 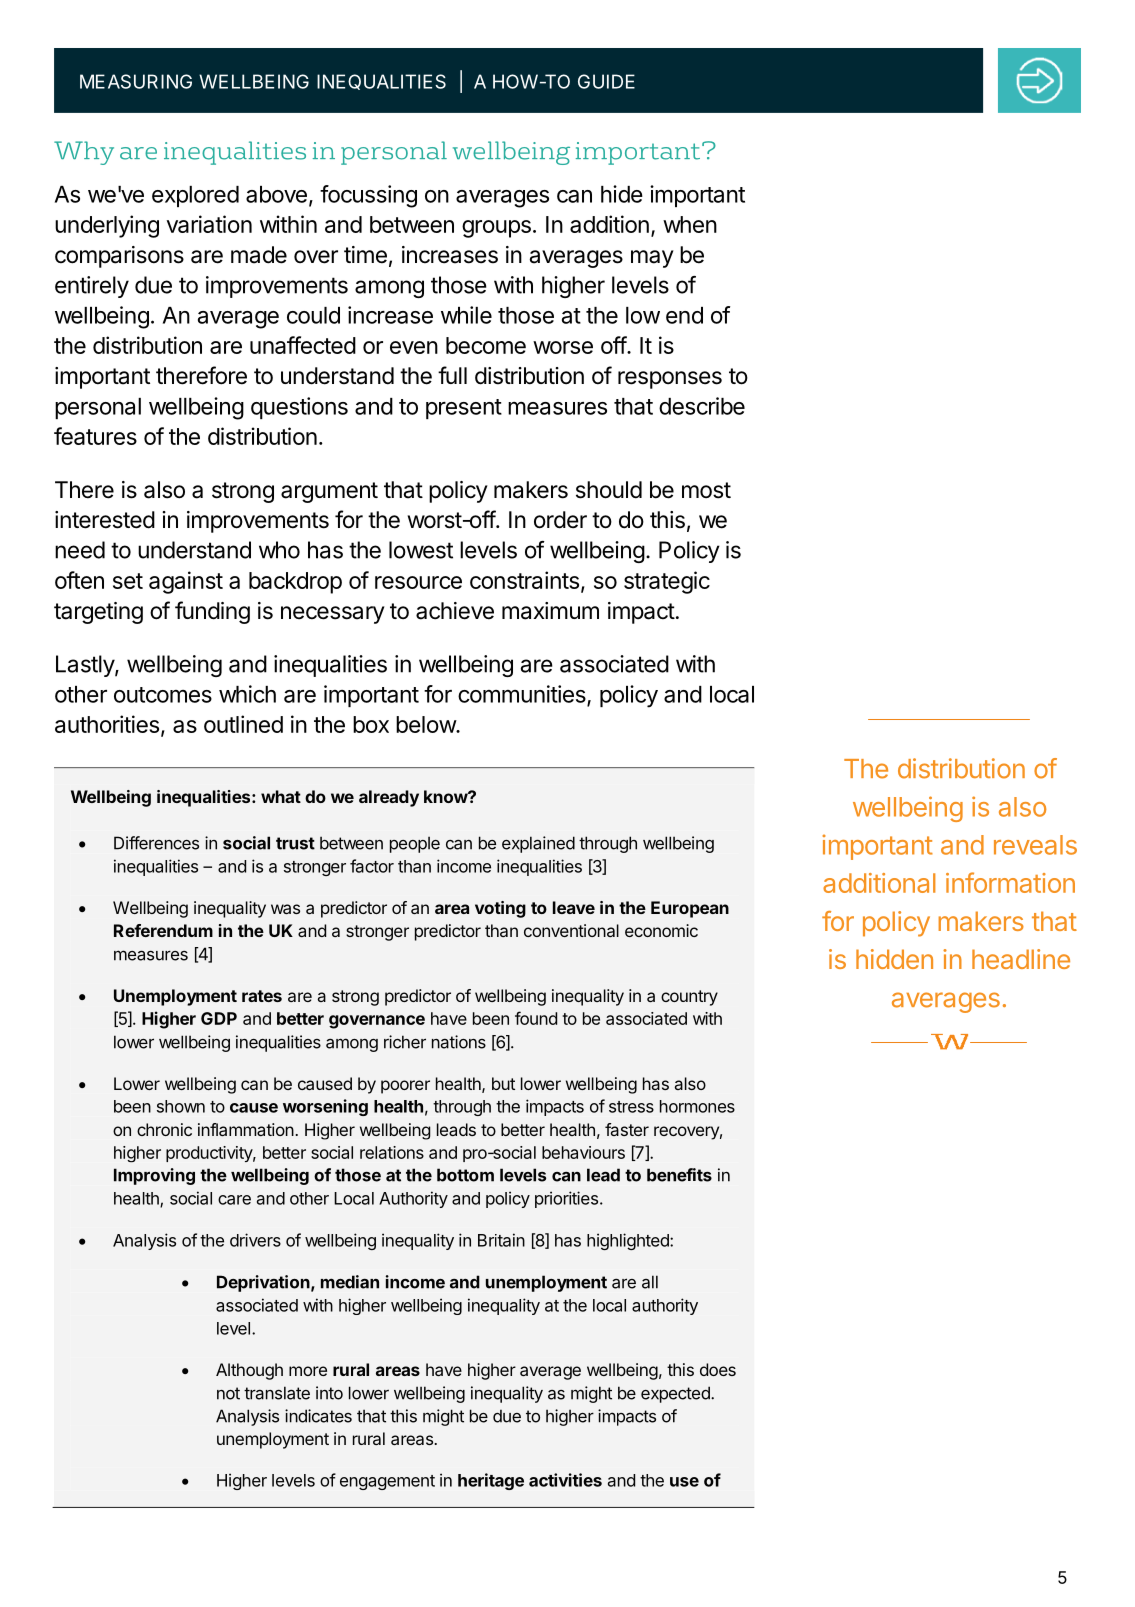 I want to click on shown, so click(x=181, y=1106).
